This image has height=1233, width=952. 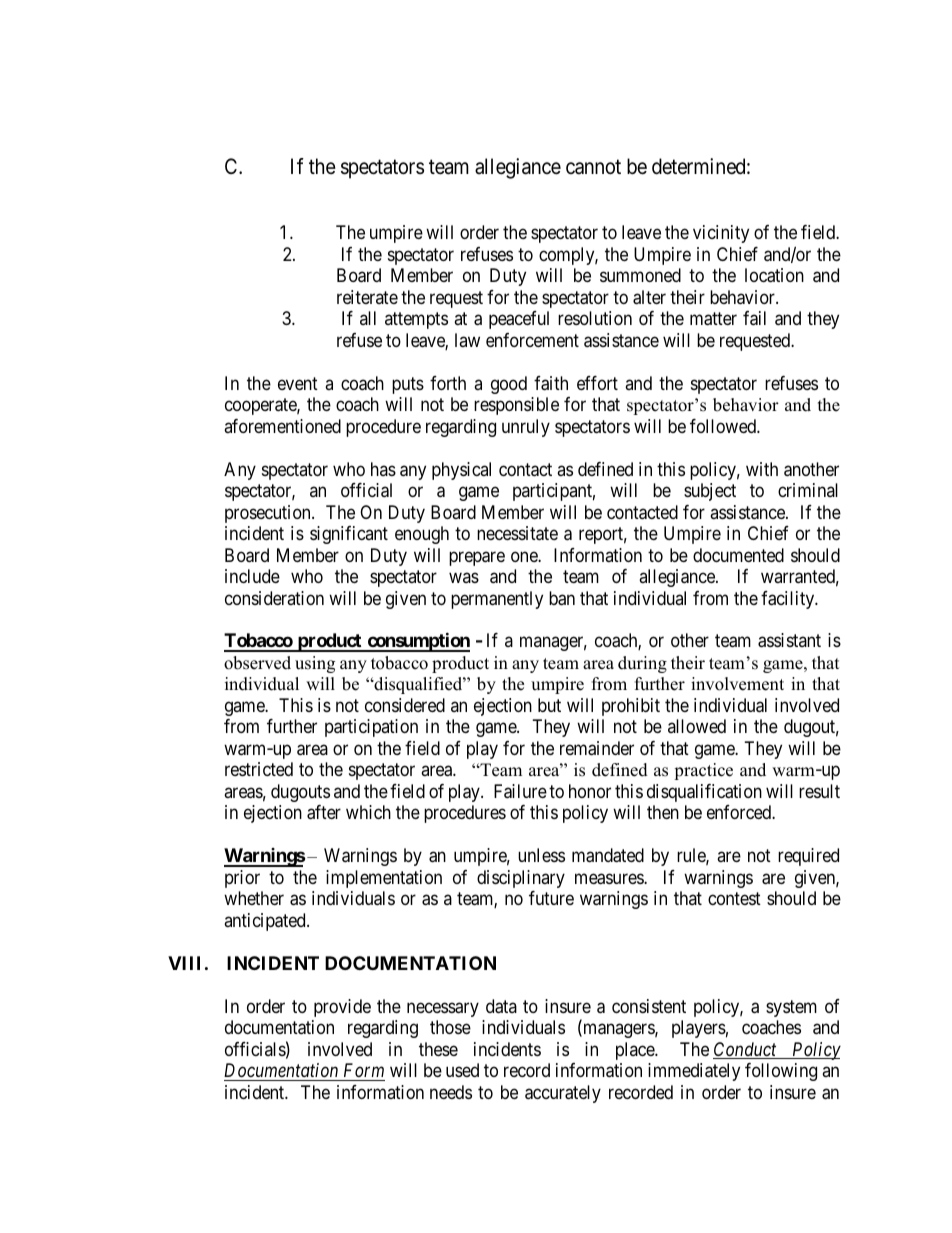 What do you see at coordinates (762, 469) in the image?
I see `with` at bounding box center [762, 469].
